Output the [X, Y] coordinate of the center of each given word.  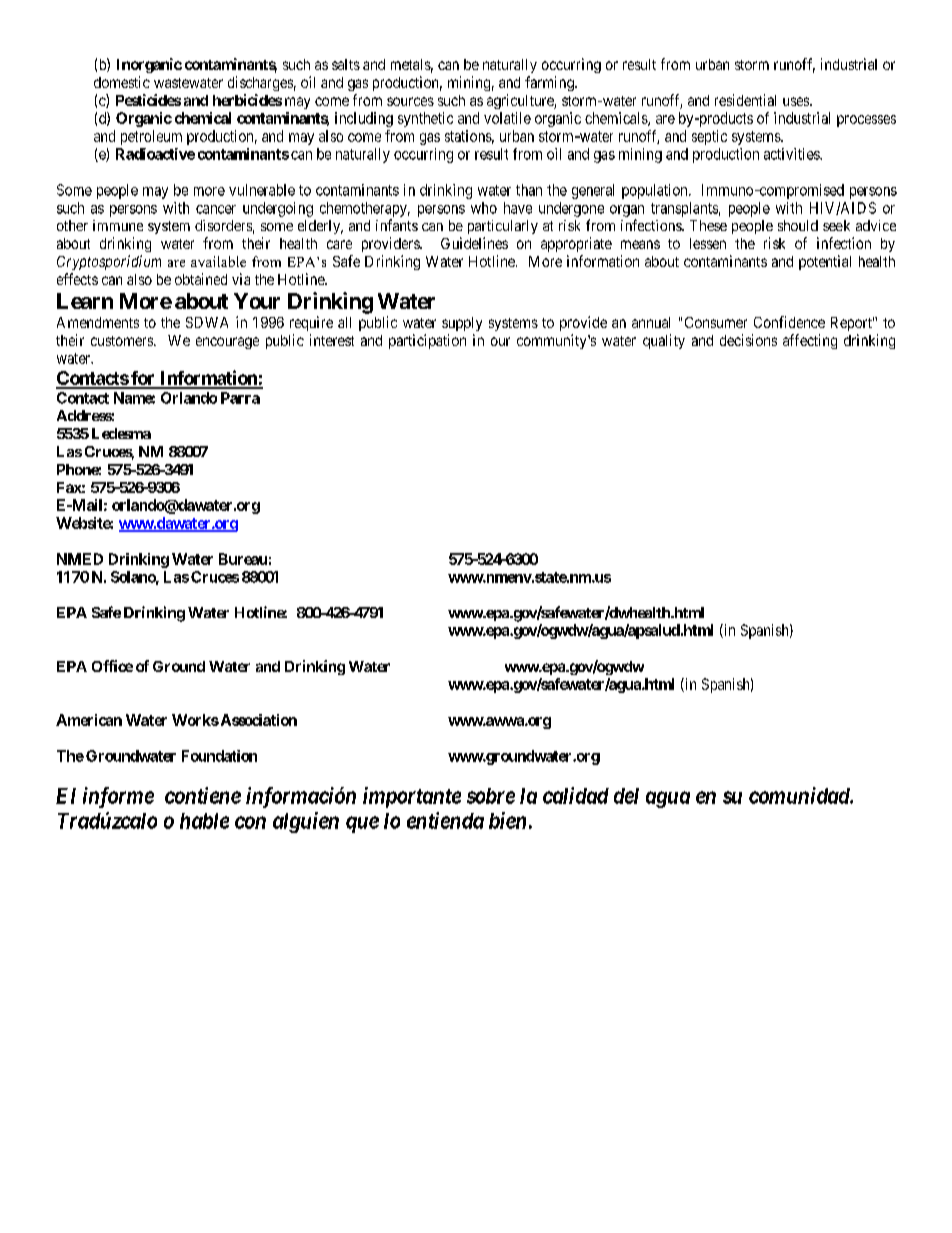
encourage [227, 343]
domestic [122, 82]
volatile [507, 118]
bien [507, 820]
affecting [810, 341]
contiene [203, 795]
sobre [491, 796]
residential [745, 100]
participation [427, 341]
